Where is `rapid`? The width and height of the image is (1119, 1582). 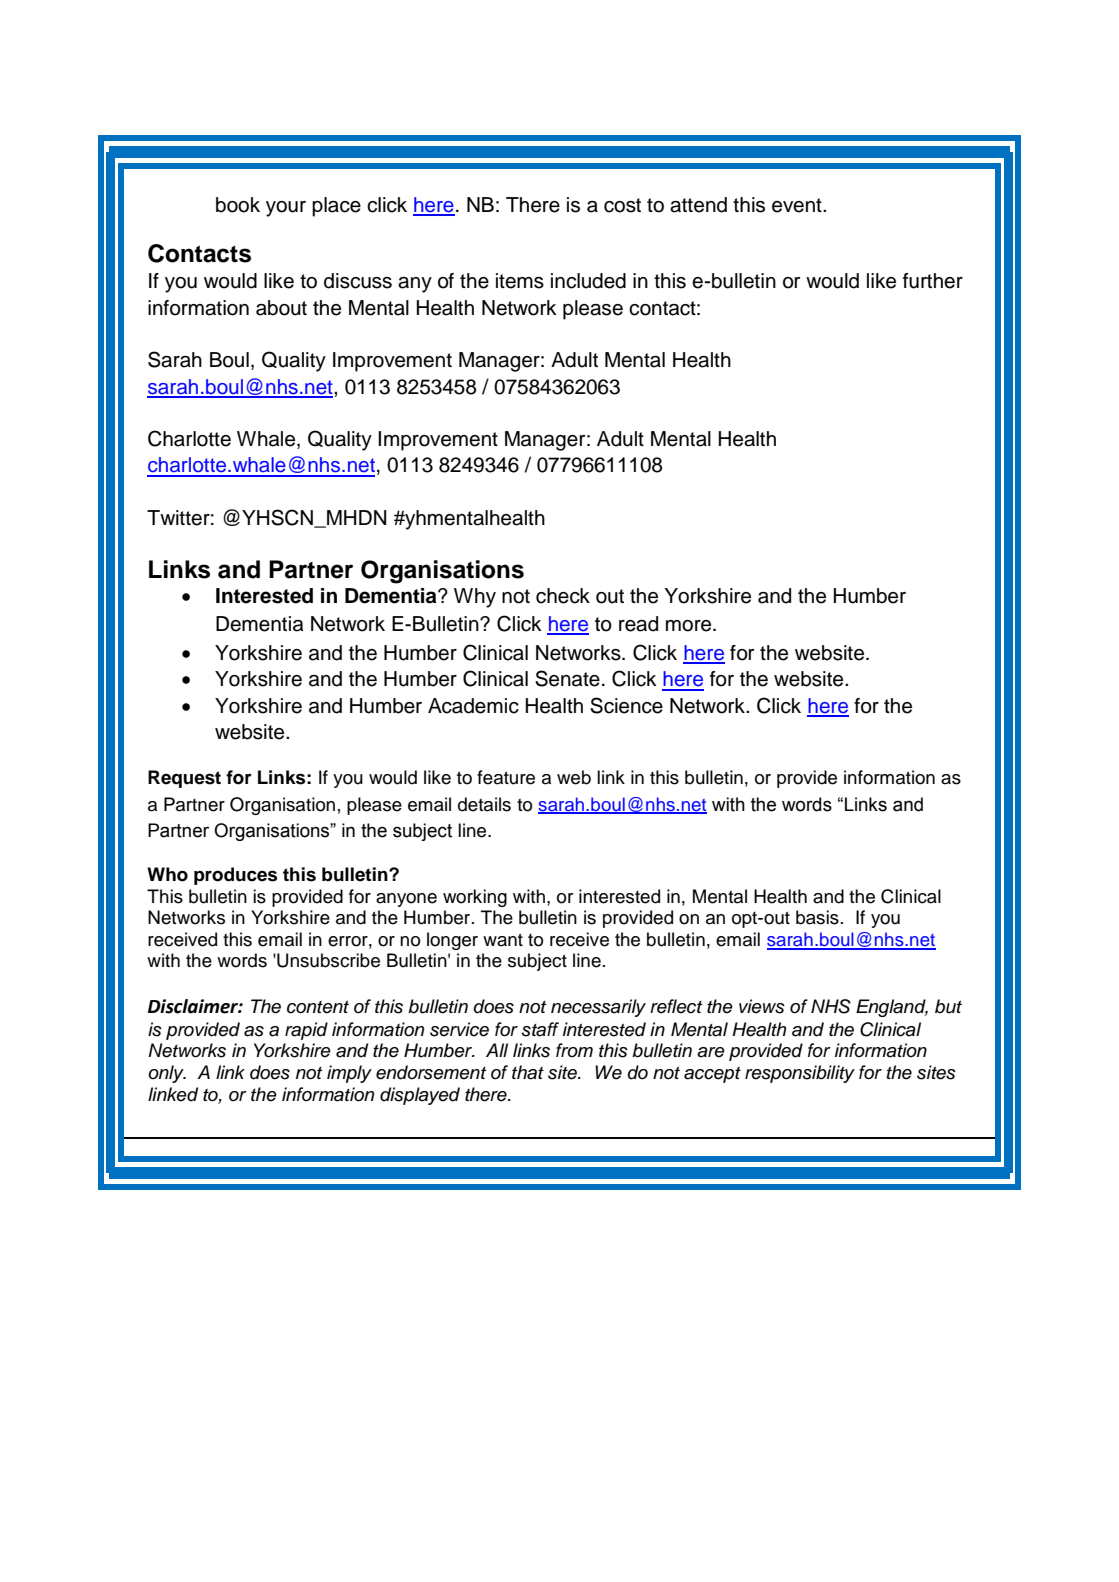 rapid is located at coordinates (306, 1031).
